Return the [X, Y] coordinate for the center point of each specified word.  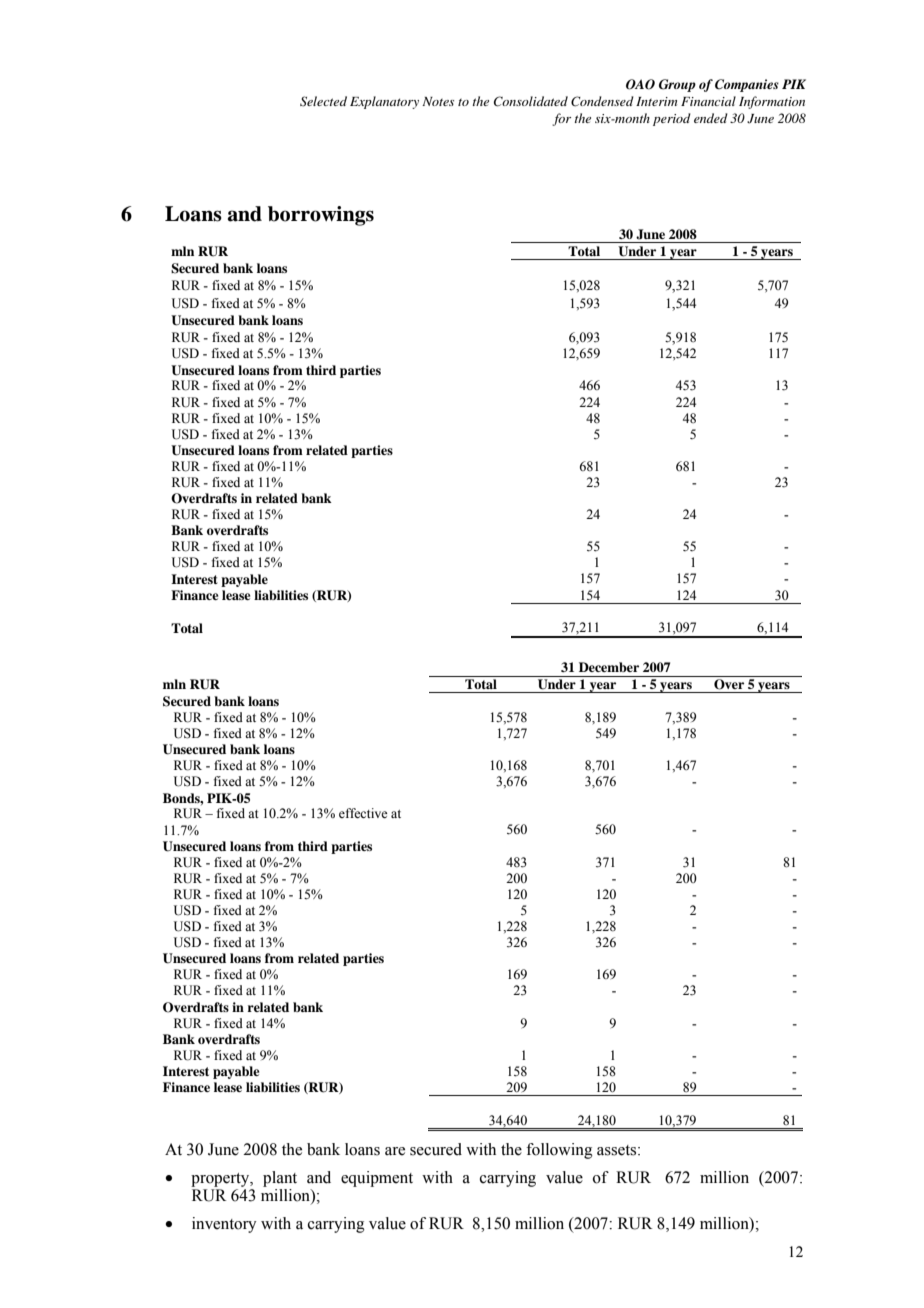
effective [363, 813]
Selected [323, 101]
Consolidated [531, 101]
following [559, 1151]
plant [280, 1179]
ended [711, 118]
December [609, 667]
